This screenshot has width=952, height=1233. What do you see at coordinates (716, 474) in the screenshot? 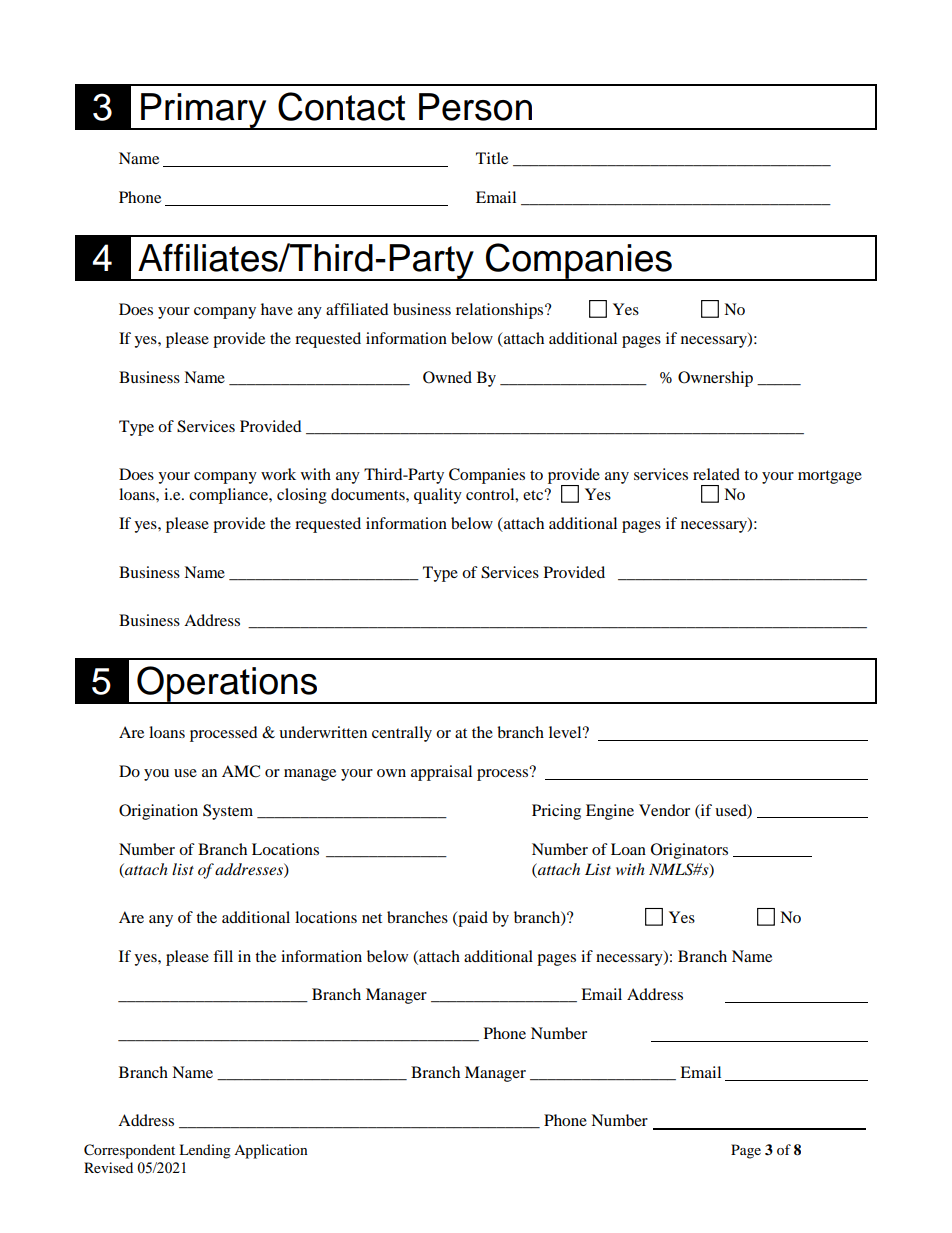
I see `related` at bounding box center [716, 474].
